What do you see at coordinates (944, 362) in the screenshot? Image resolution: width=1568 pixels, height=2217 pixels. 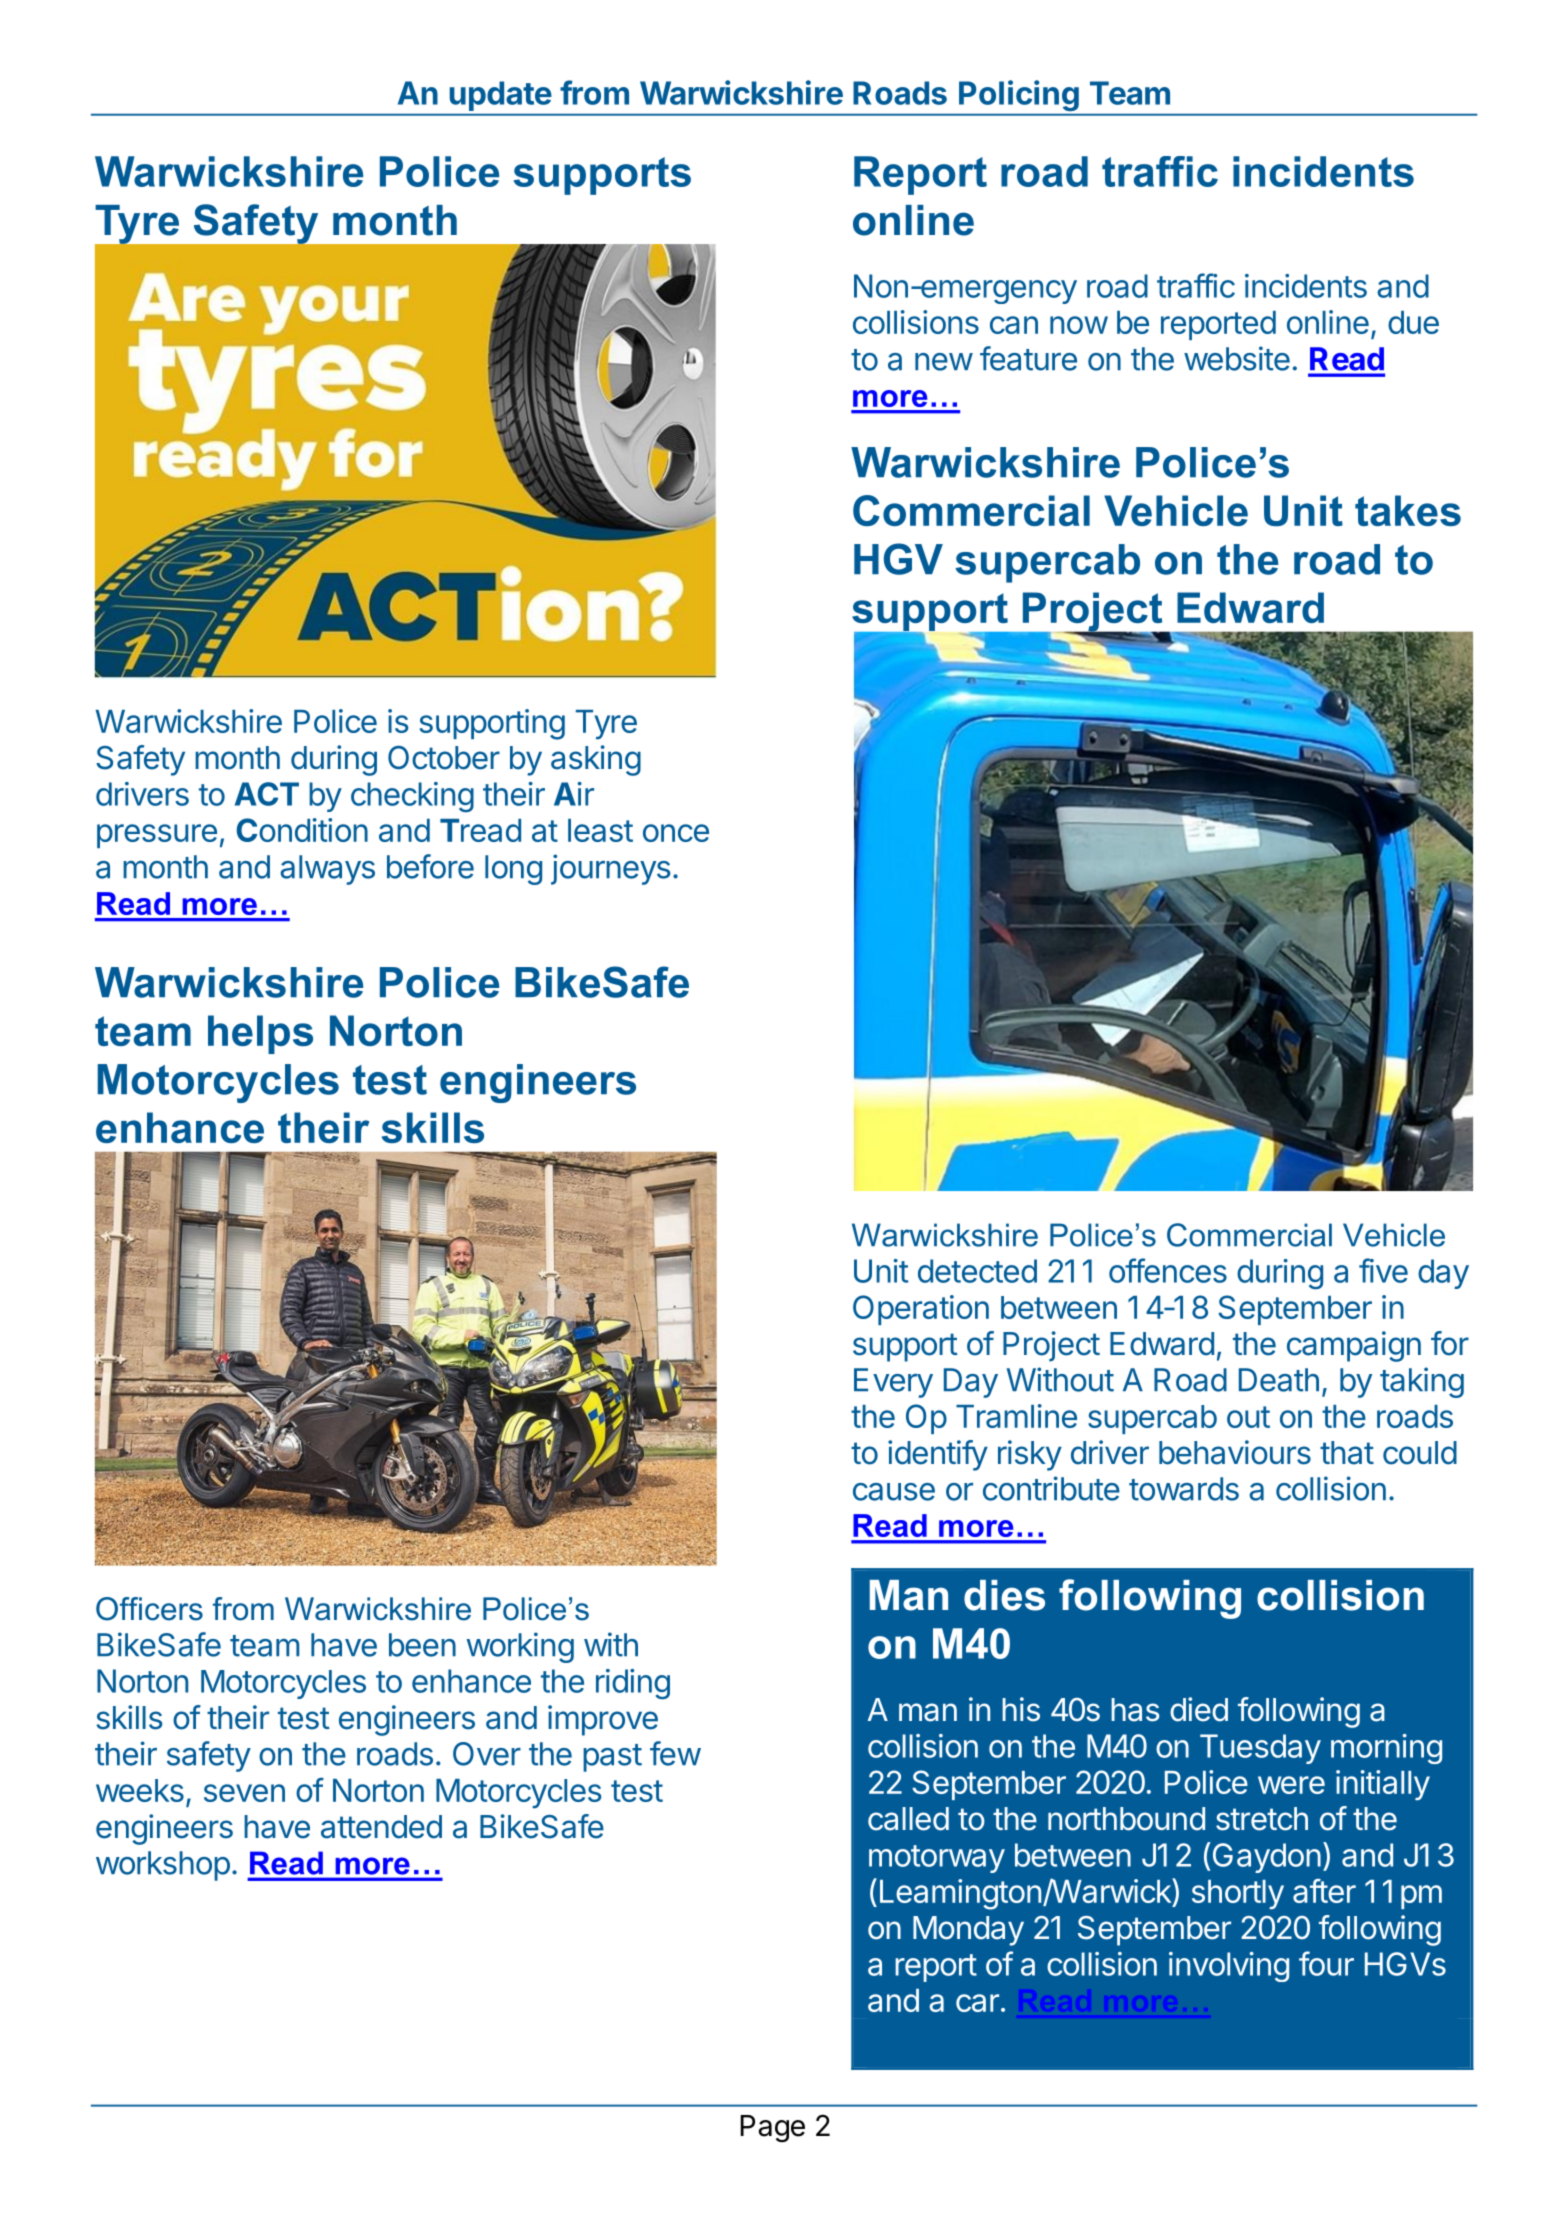 I see `new` at bounding box center [944, 362].
